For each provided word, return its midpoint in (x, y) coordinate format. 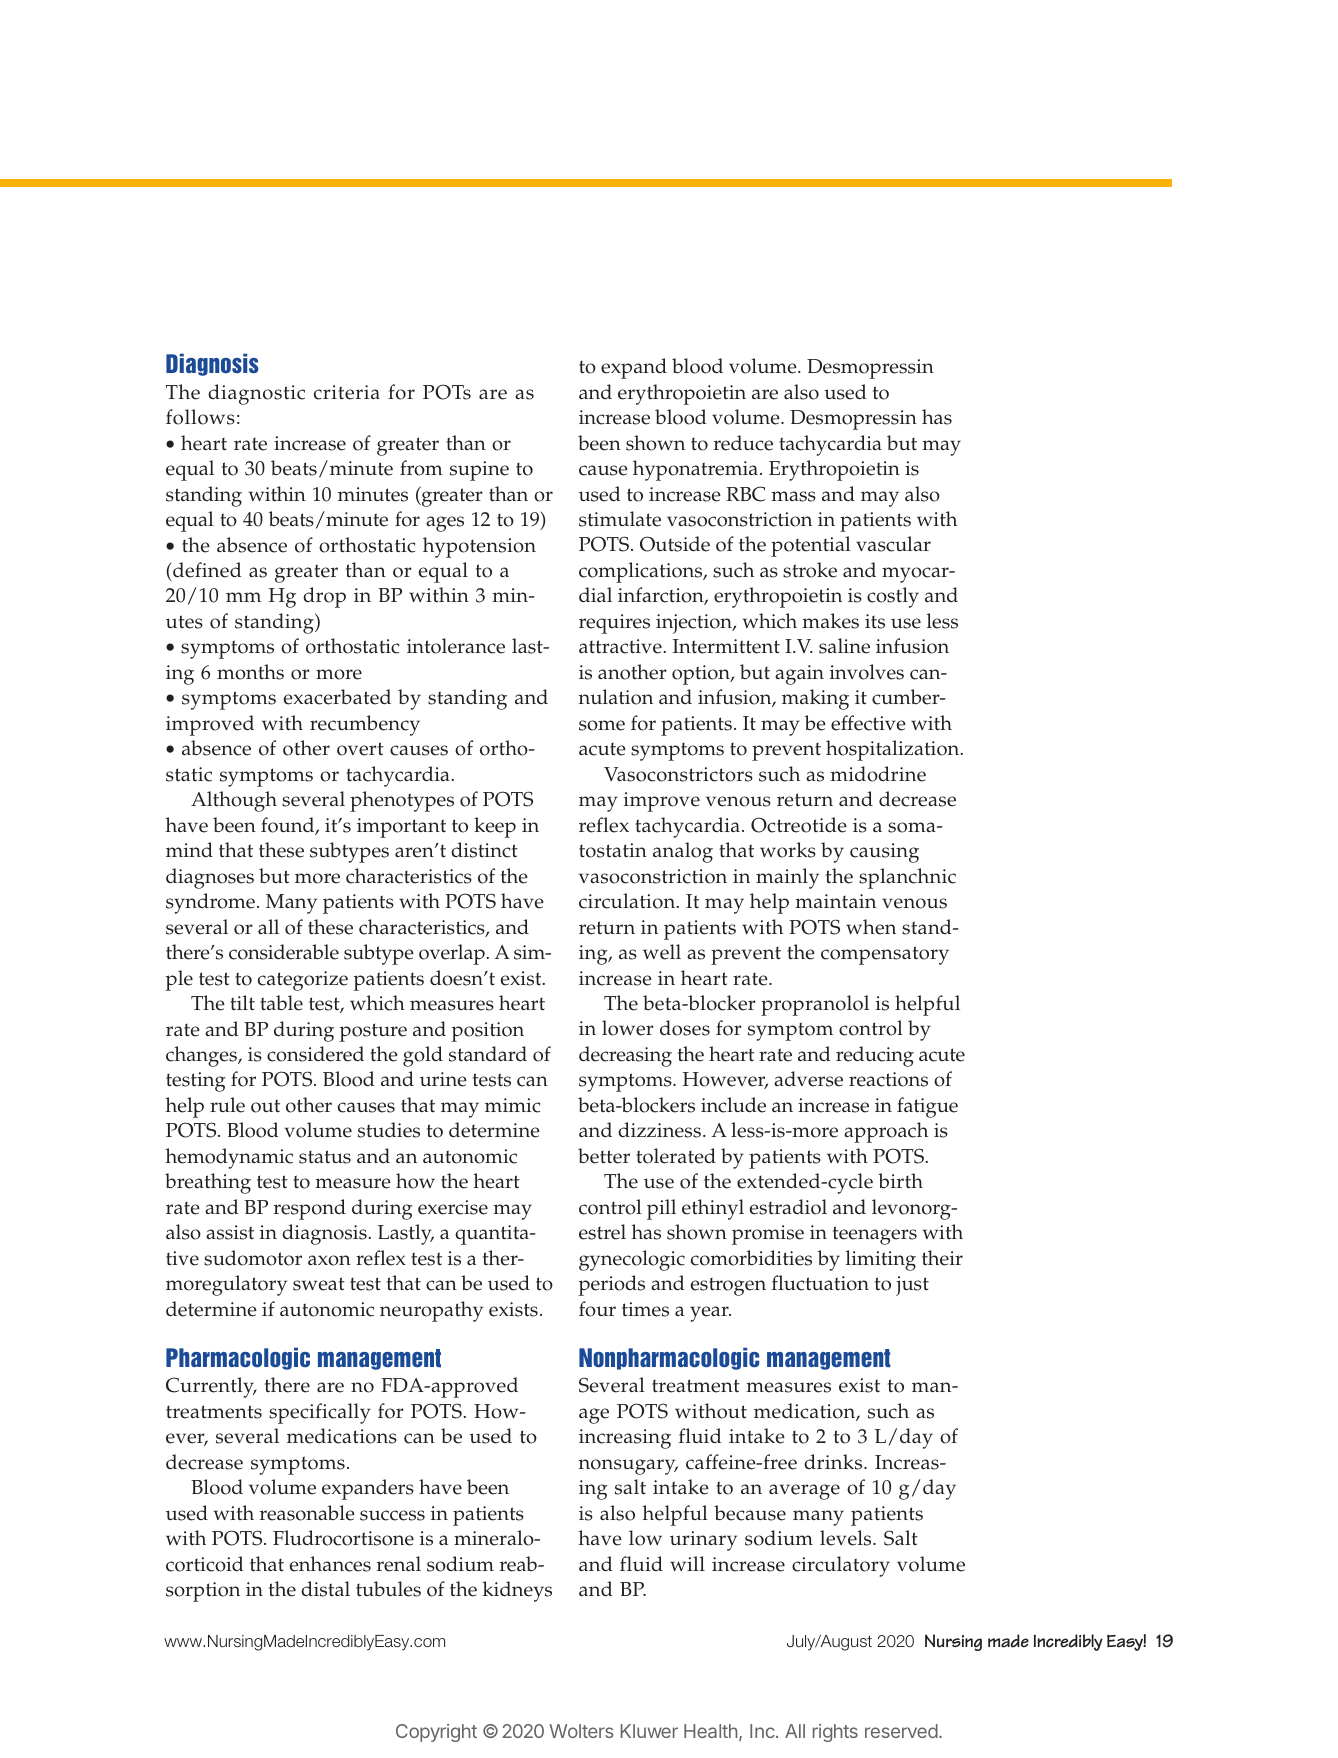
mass (793, 496)
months (250, 672)
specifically (320, 1413)
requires (614, 624)
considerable (284, 952)
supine (479, 471)
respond (310, 1209)
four (597, 1309)
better (604, 1156)
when (871, 927)
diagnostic (256, 394)
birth (900, 1180)
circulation (628, 901)
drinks (834, 1462)
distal (325, 1589)
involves (867, 672)
